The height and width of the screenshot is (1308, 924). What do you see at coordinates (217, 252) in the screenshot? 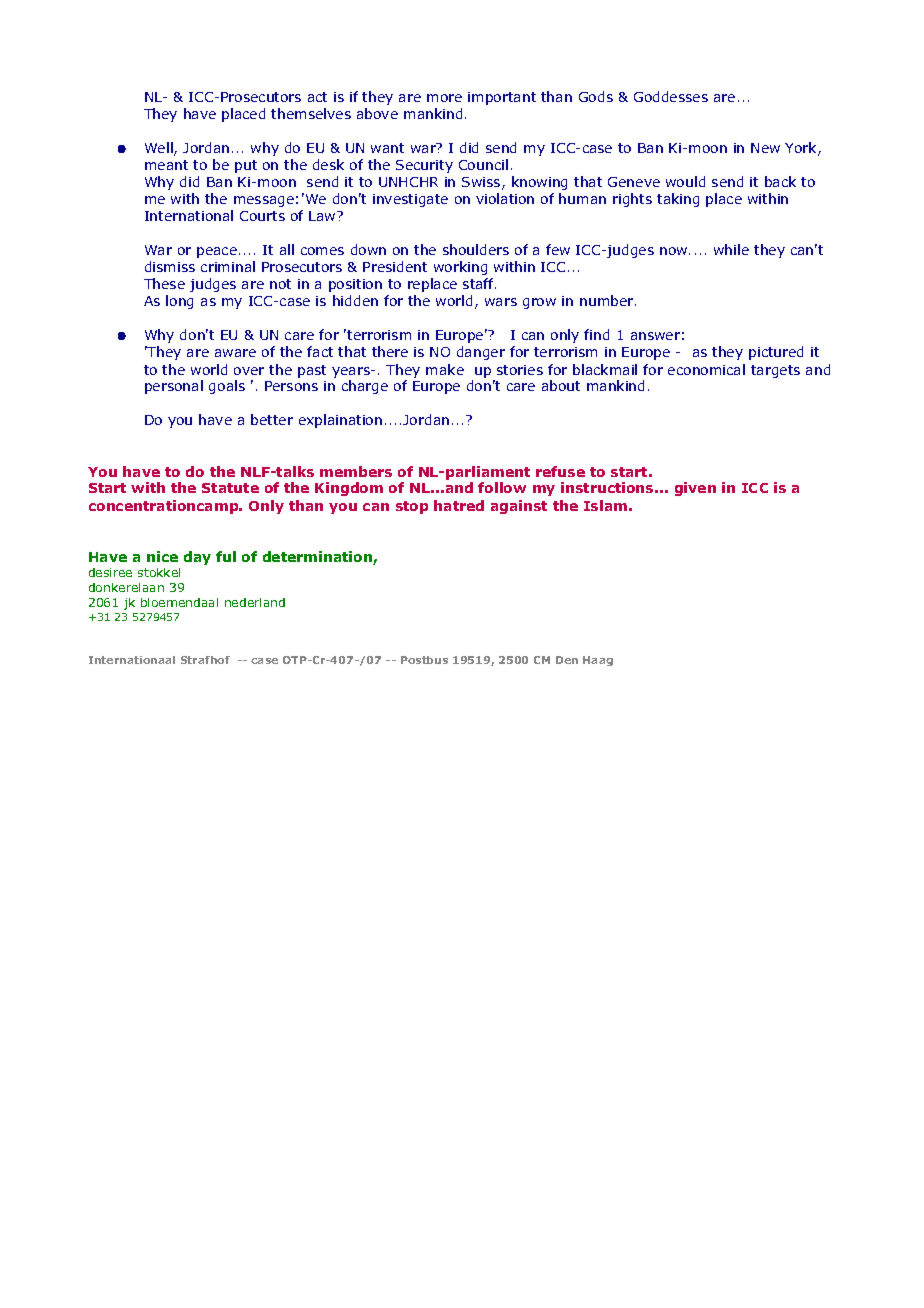
I see `peace` at bounding box center [217, 252].
